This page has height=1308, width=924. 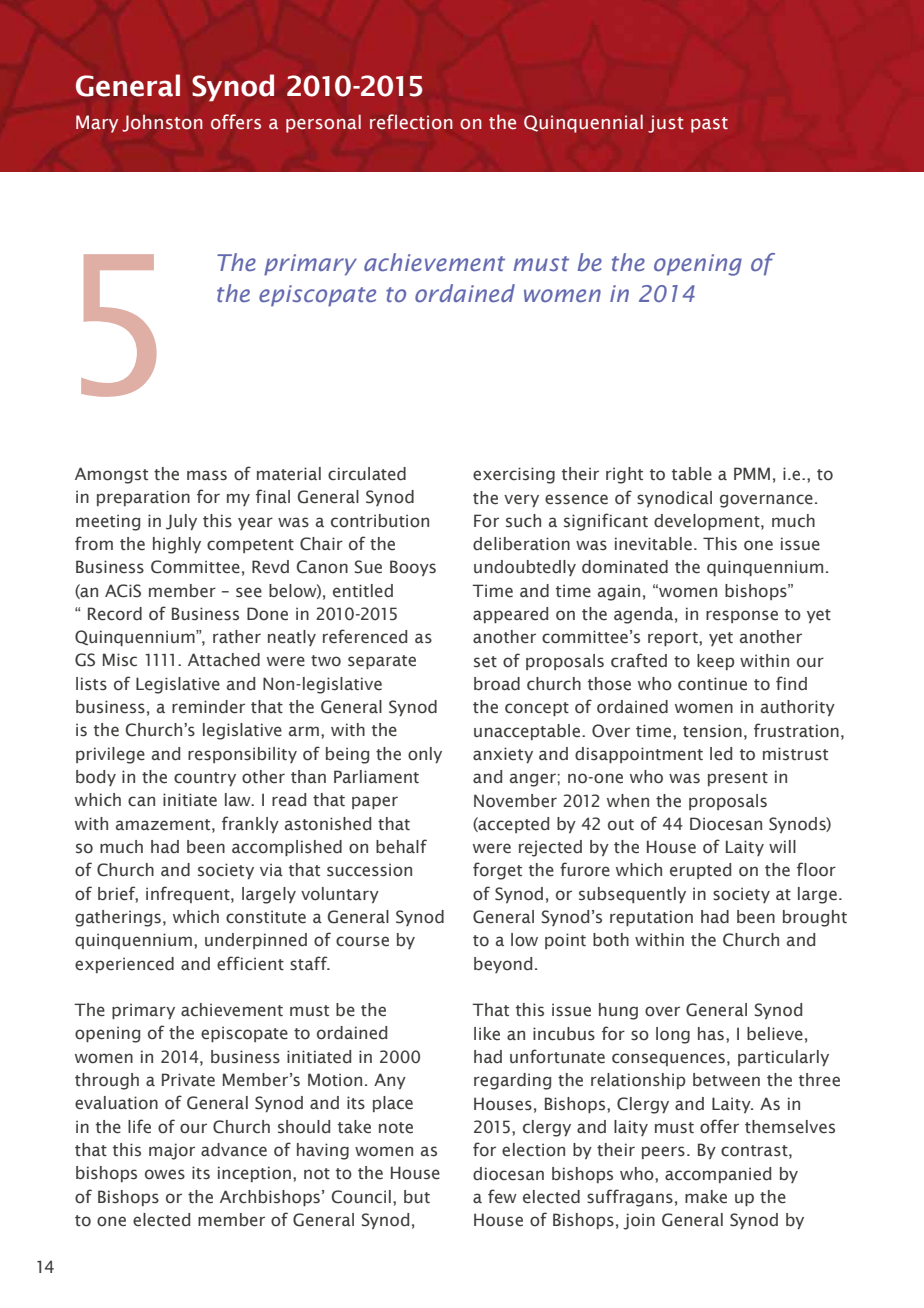 I want to click on few, so click(x=502, y=1196).
